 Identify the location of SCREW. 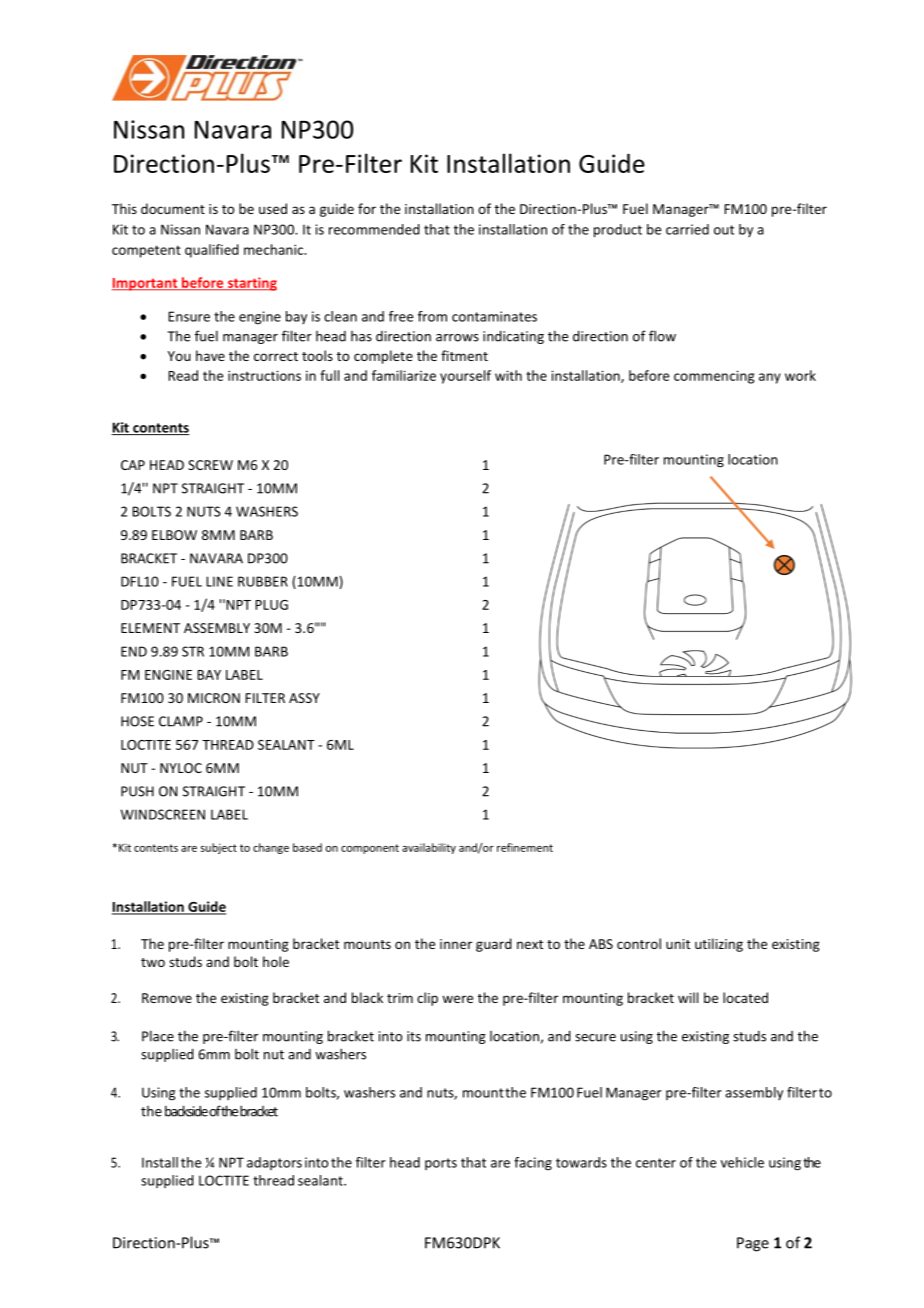
(210, 465).
